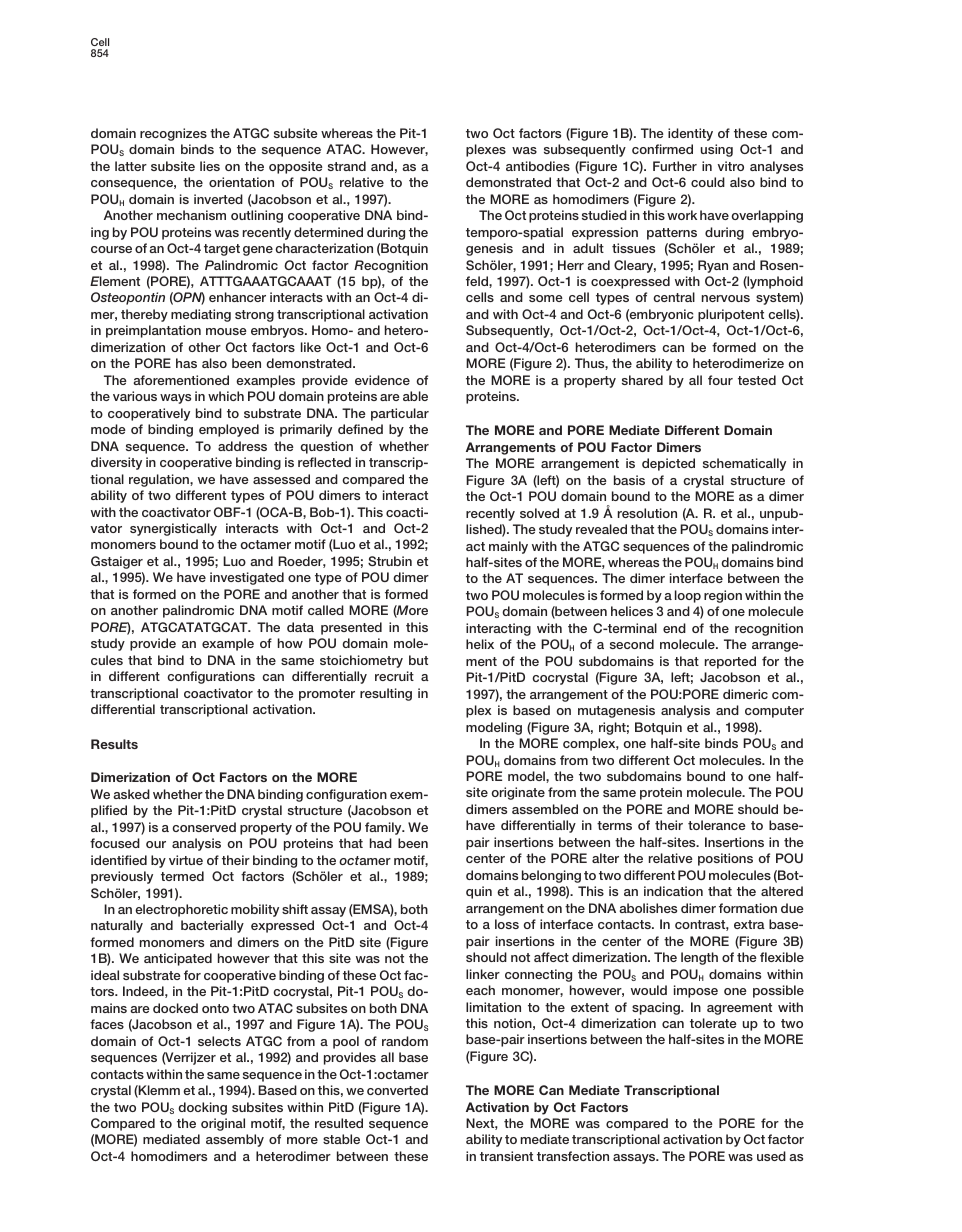 The height and width of the document is (1232, 962). What do you see at coordinates (418, 660) in the document?
I see `but` at bounding box center [418, 660].
